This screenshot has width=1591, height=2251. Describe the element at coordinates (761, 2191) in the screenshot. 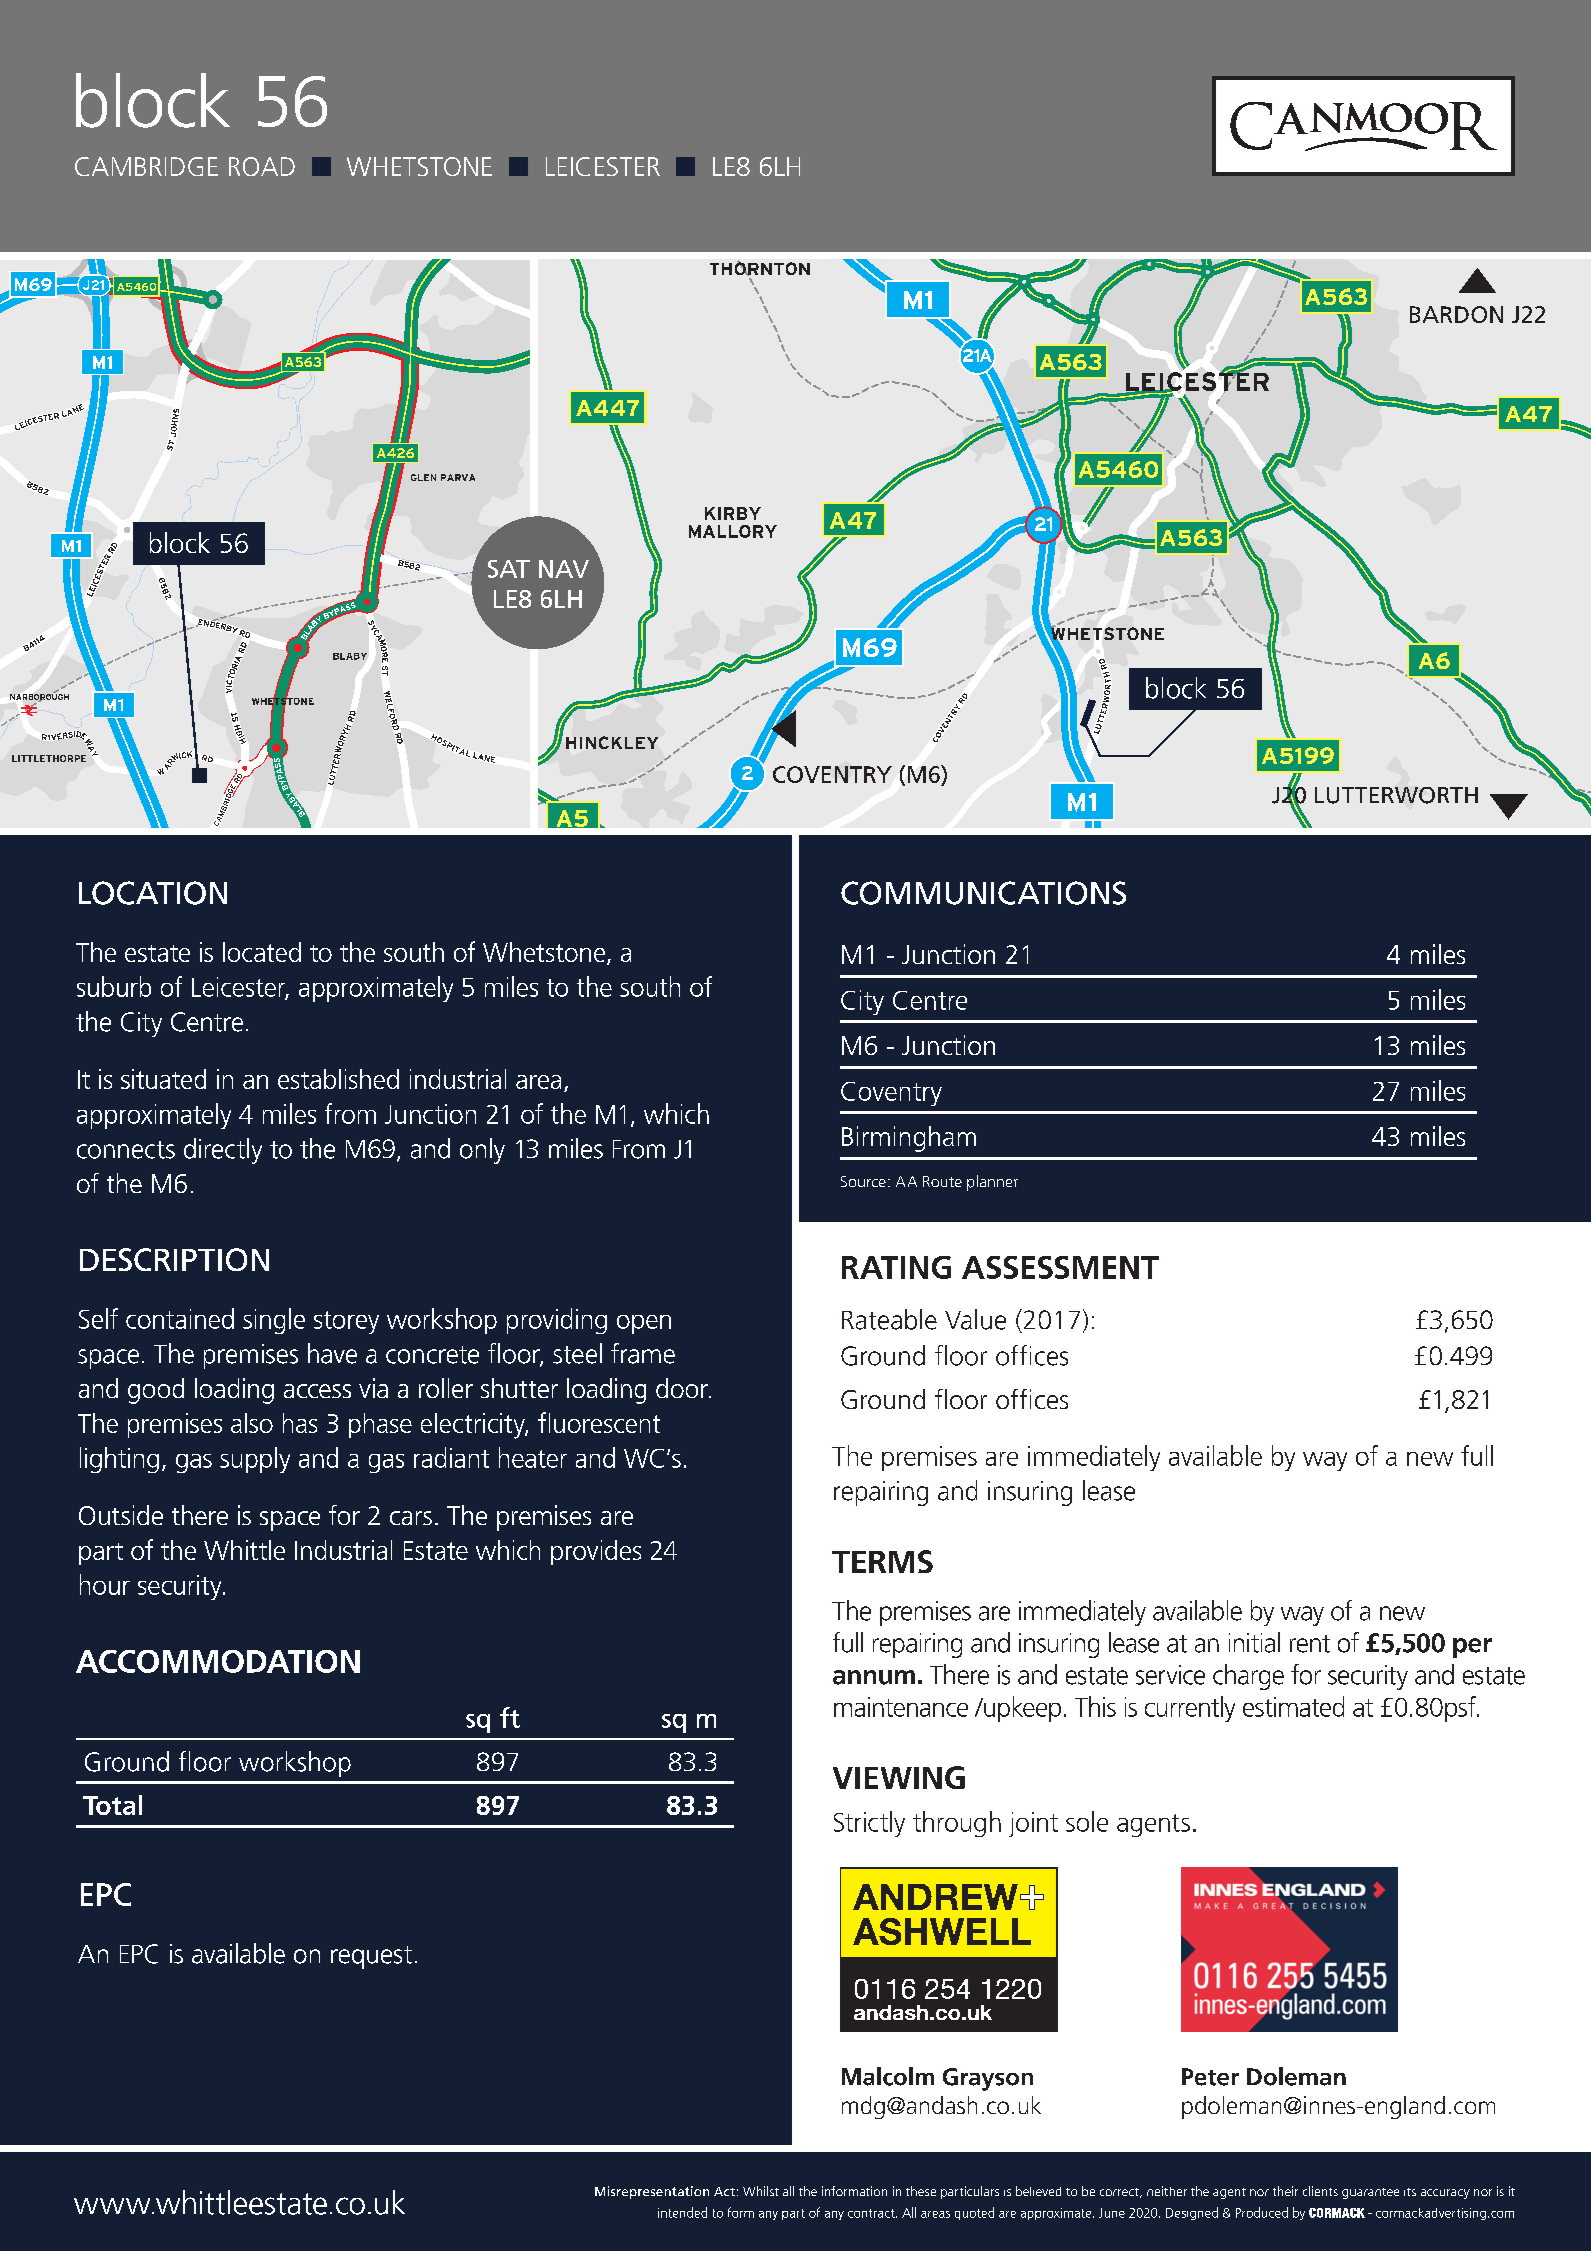

I see `Whilst` at that location.
